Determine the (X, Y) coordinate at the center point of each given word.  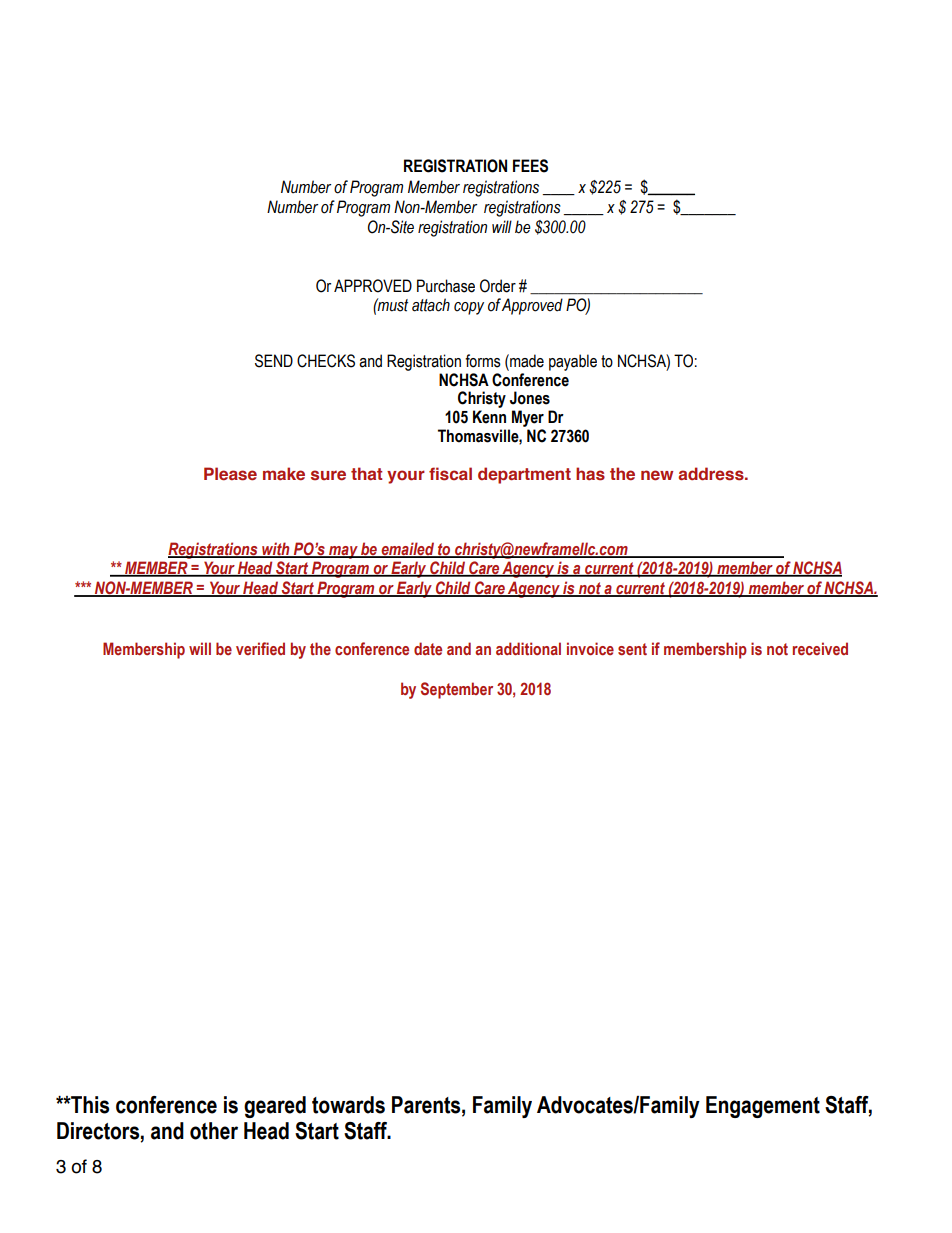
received (820, 649)
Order (498, 286)
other (214, 1131)
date (428, 648)
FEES (530, 166)
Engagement (763, 1107)
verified (260, 649)
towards (348, 1105)
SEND (274, 361)
